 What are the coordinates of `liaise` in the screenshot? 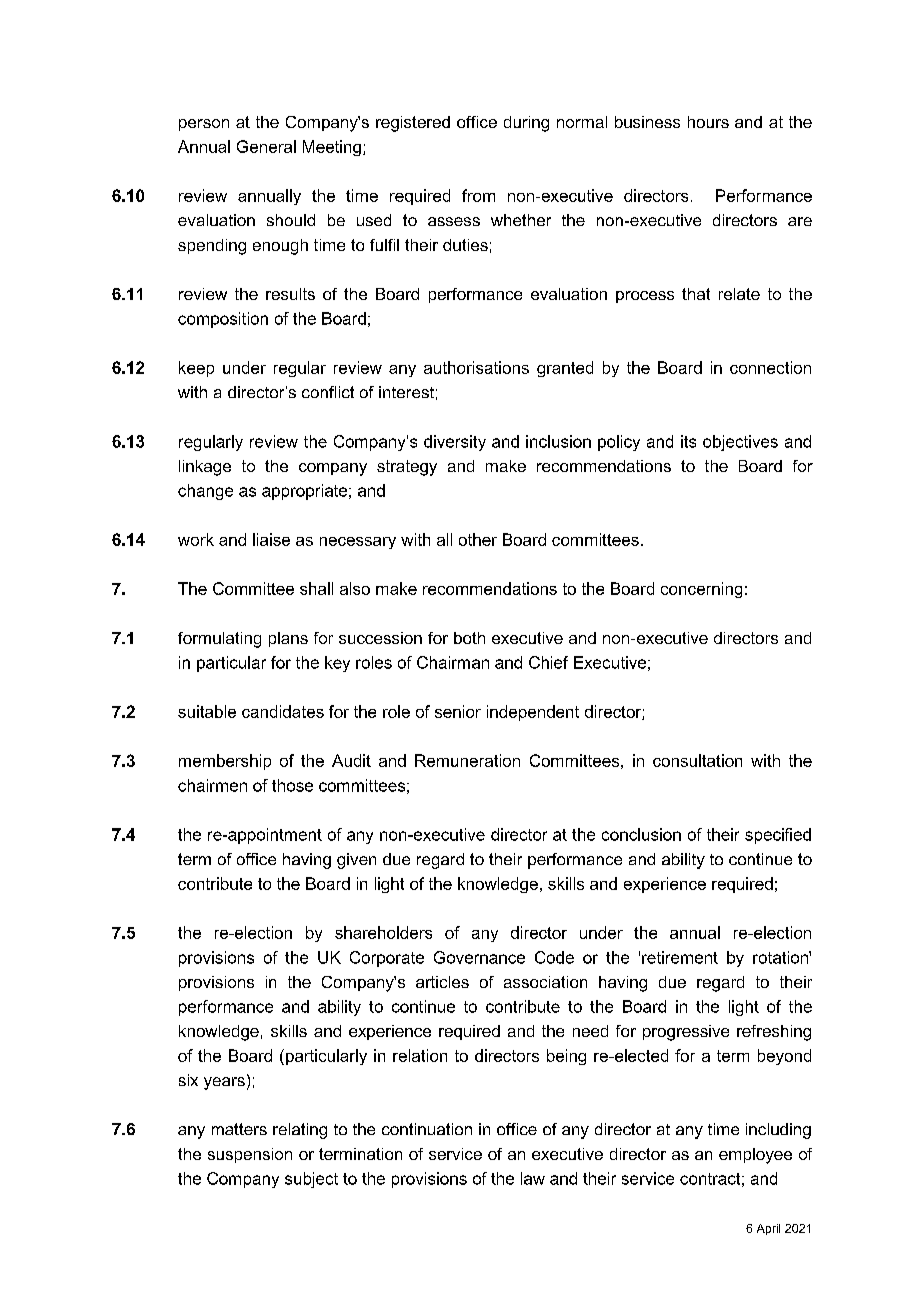 It's located at (271, 539).
